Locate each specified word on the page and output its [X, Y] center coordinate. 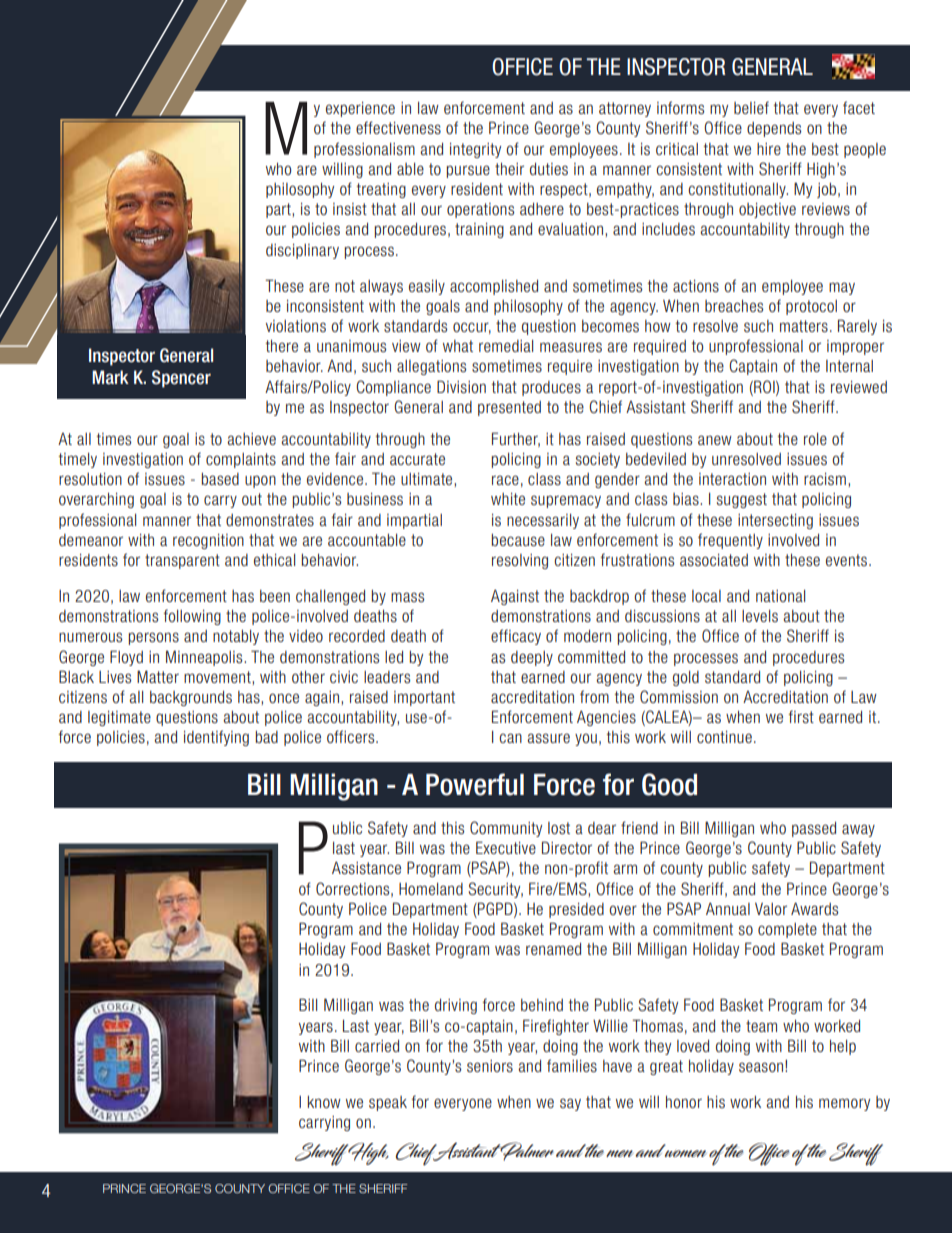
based [220, 479]
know [324, 1102]
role [815, 439]
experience [360, 109]
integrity [475, 150]
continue [724, 737]
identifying [216, 738]
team [761, 1026]
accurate [417, 459]
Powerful [475, 784]
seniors [490, 1066]
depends [774, 129]
